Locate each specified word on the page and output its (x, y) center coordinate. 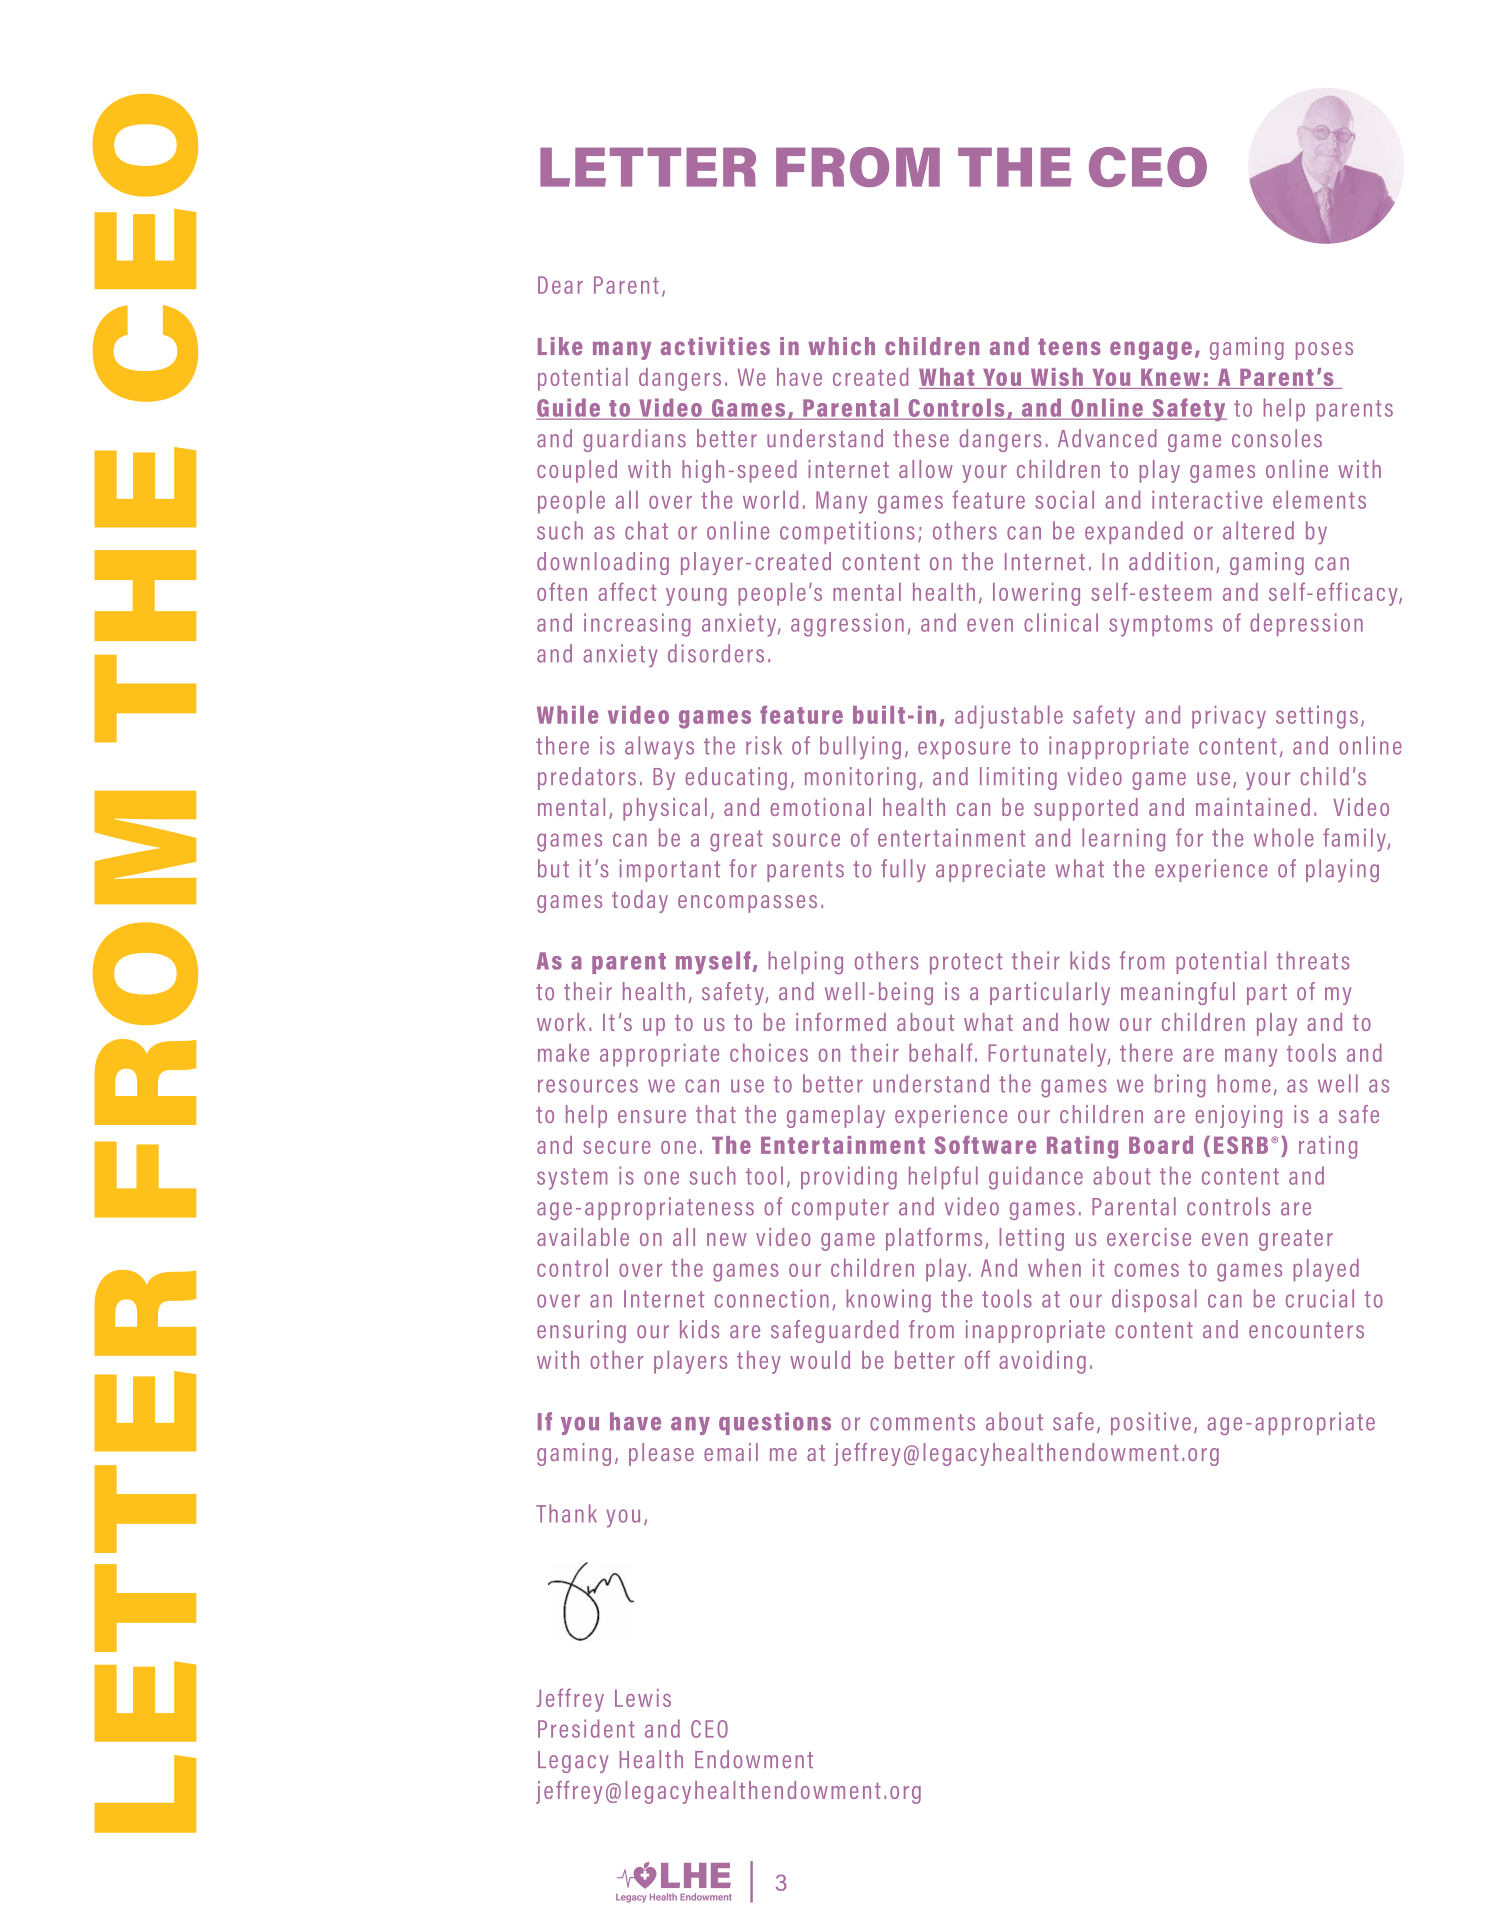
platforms (934, 1239)
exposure (964, 750)
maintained (1253, 807)
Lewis (643, 1698)
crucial (1320, 1298)
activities (715, 346)
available (583, 1237)
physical (665, 809)
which (841, 346)
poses (1324, 351)
